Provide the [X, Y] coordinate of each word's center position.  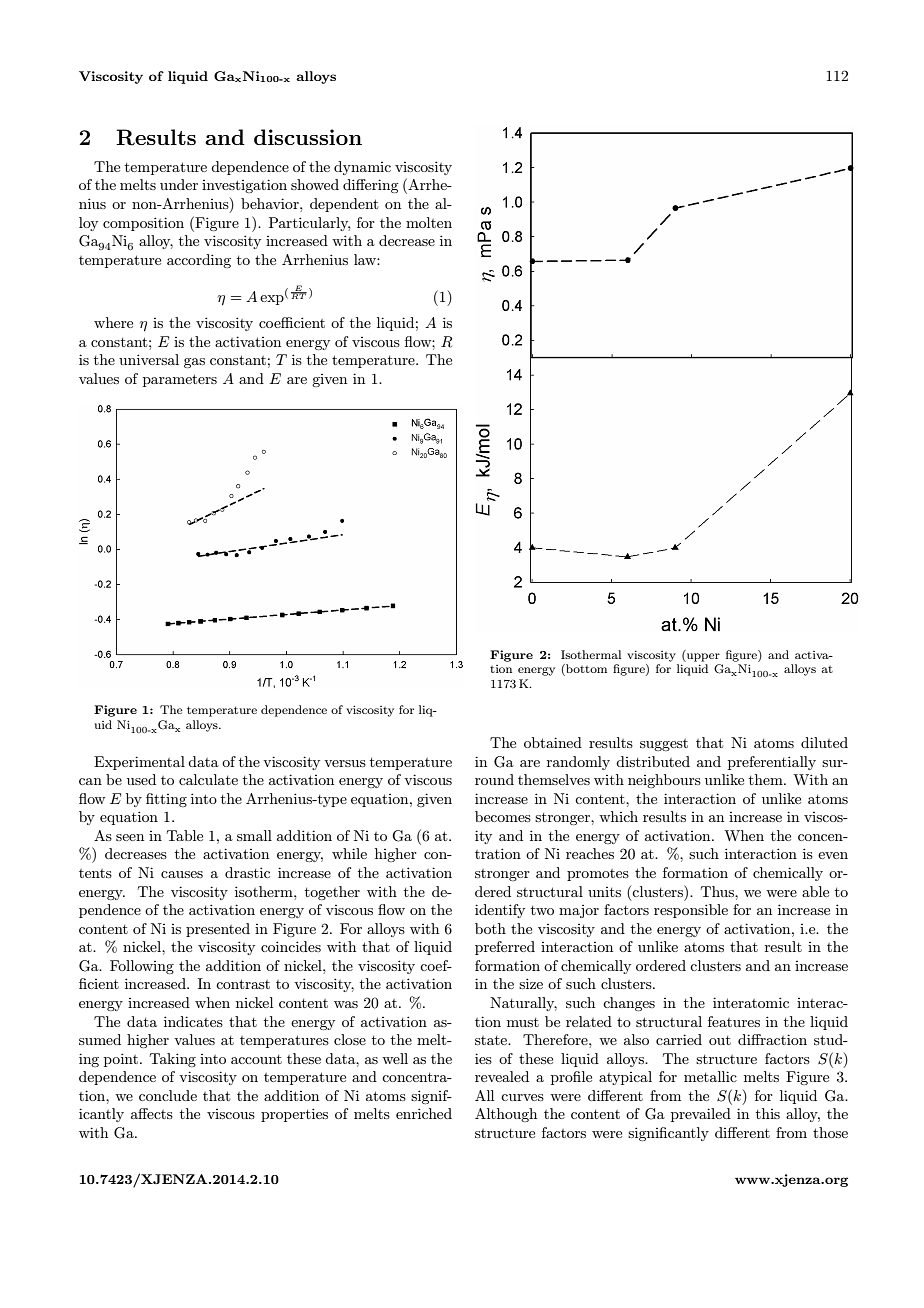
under [179, 184]
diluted [824, 742]
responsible [691, 911]
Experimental [139, 763]
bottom [585, 670]
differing [370, 186]
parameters [180, 380]
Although [506, 1115]
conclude [168, 1095]
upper [702, 657]
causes [182, 874]
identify [500, 911]
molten [429, 222]
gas [194, 363]
